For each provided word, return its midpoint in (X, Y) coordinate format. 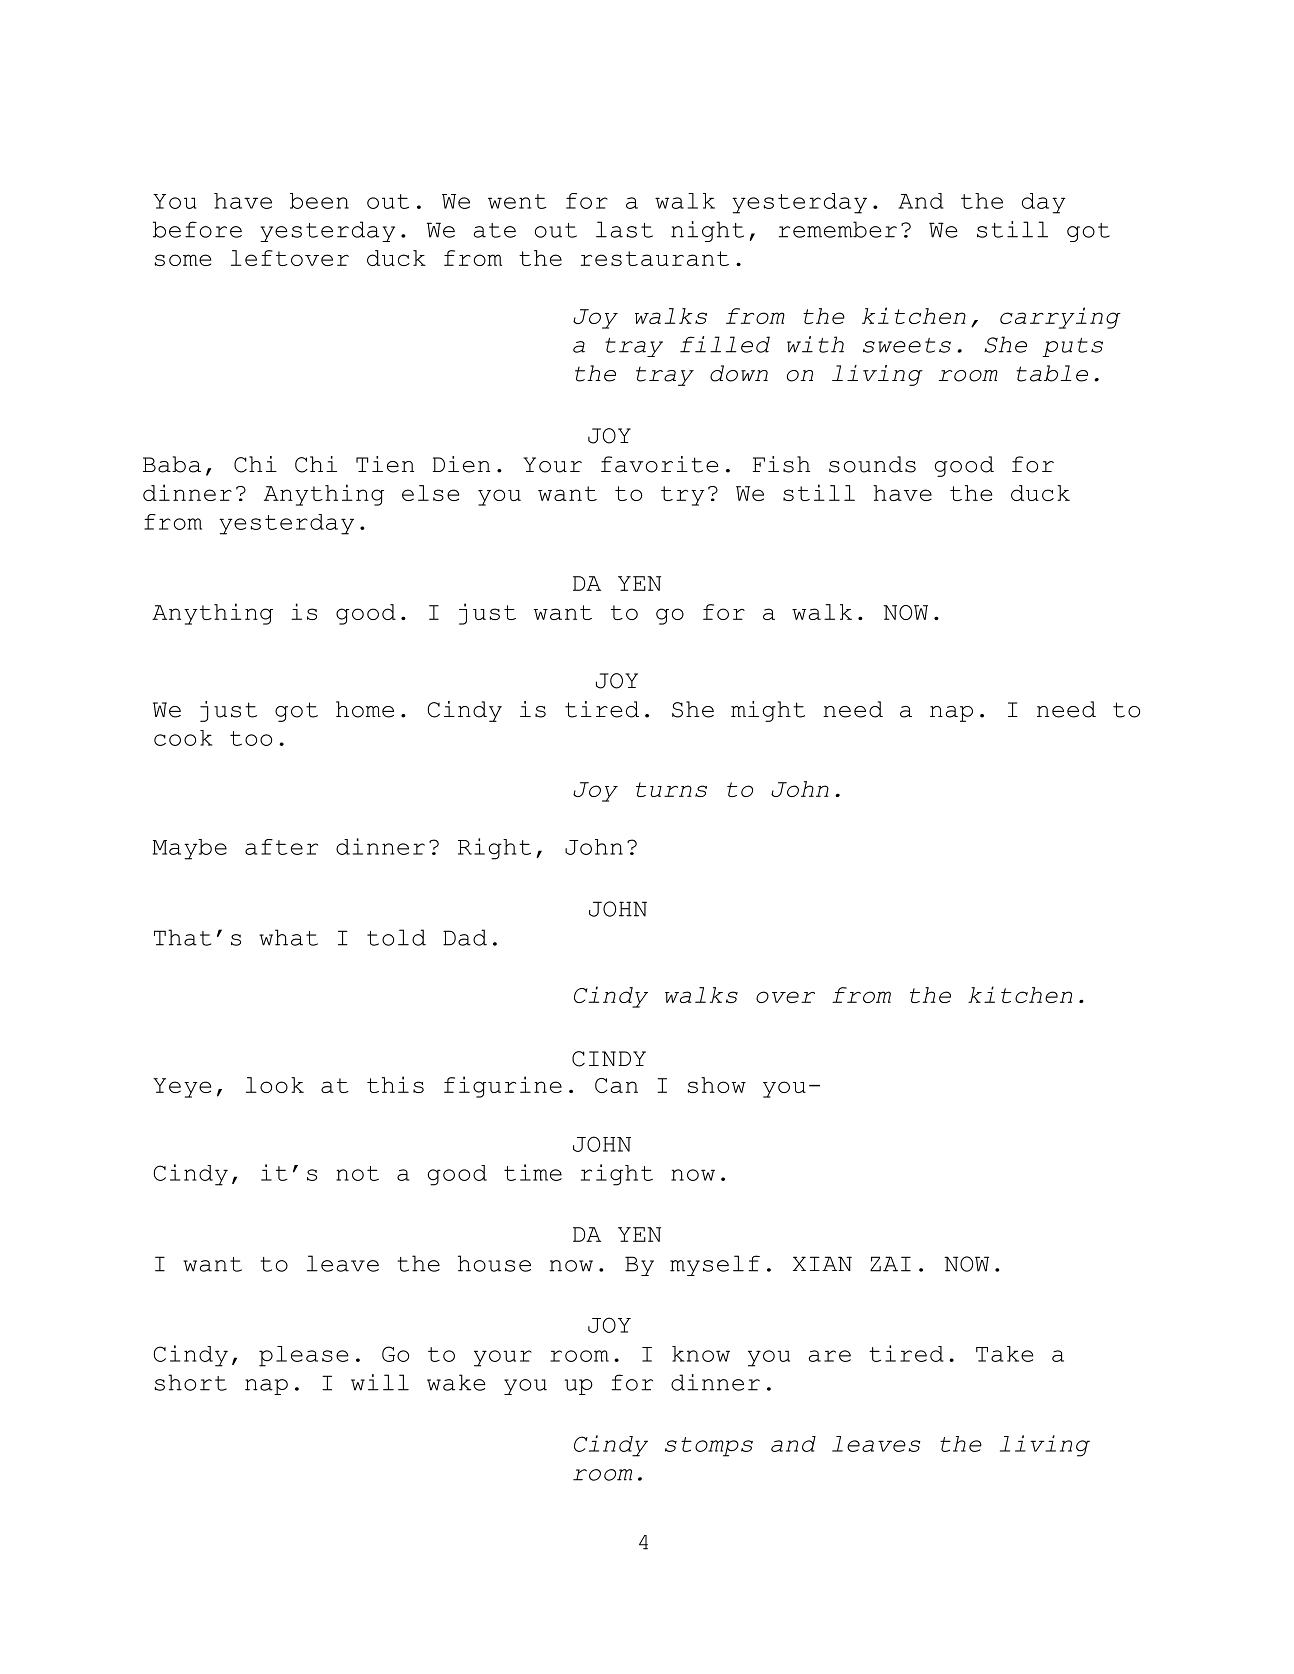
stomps (709, 1447)
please (303, 1356)
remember (837, 229)
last (624, 229)
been (319, 201)
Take (1004, 1354)
